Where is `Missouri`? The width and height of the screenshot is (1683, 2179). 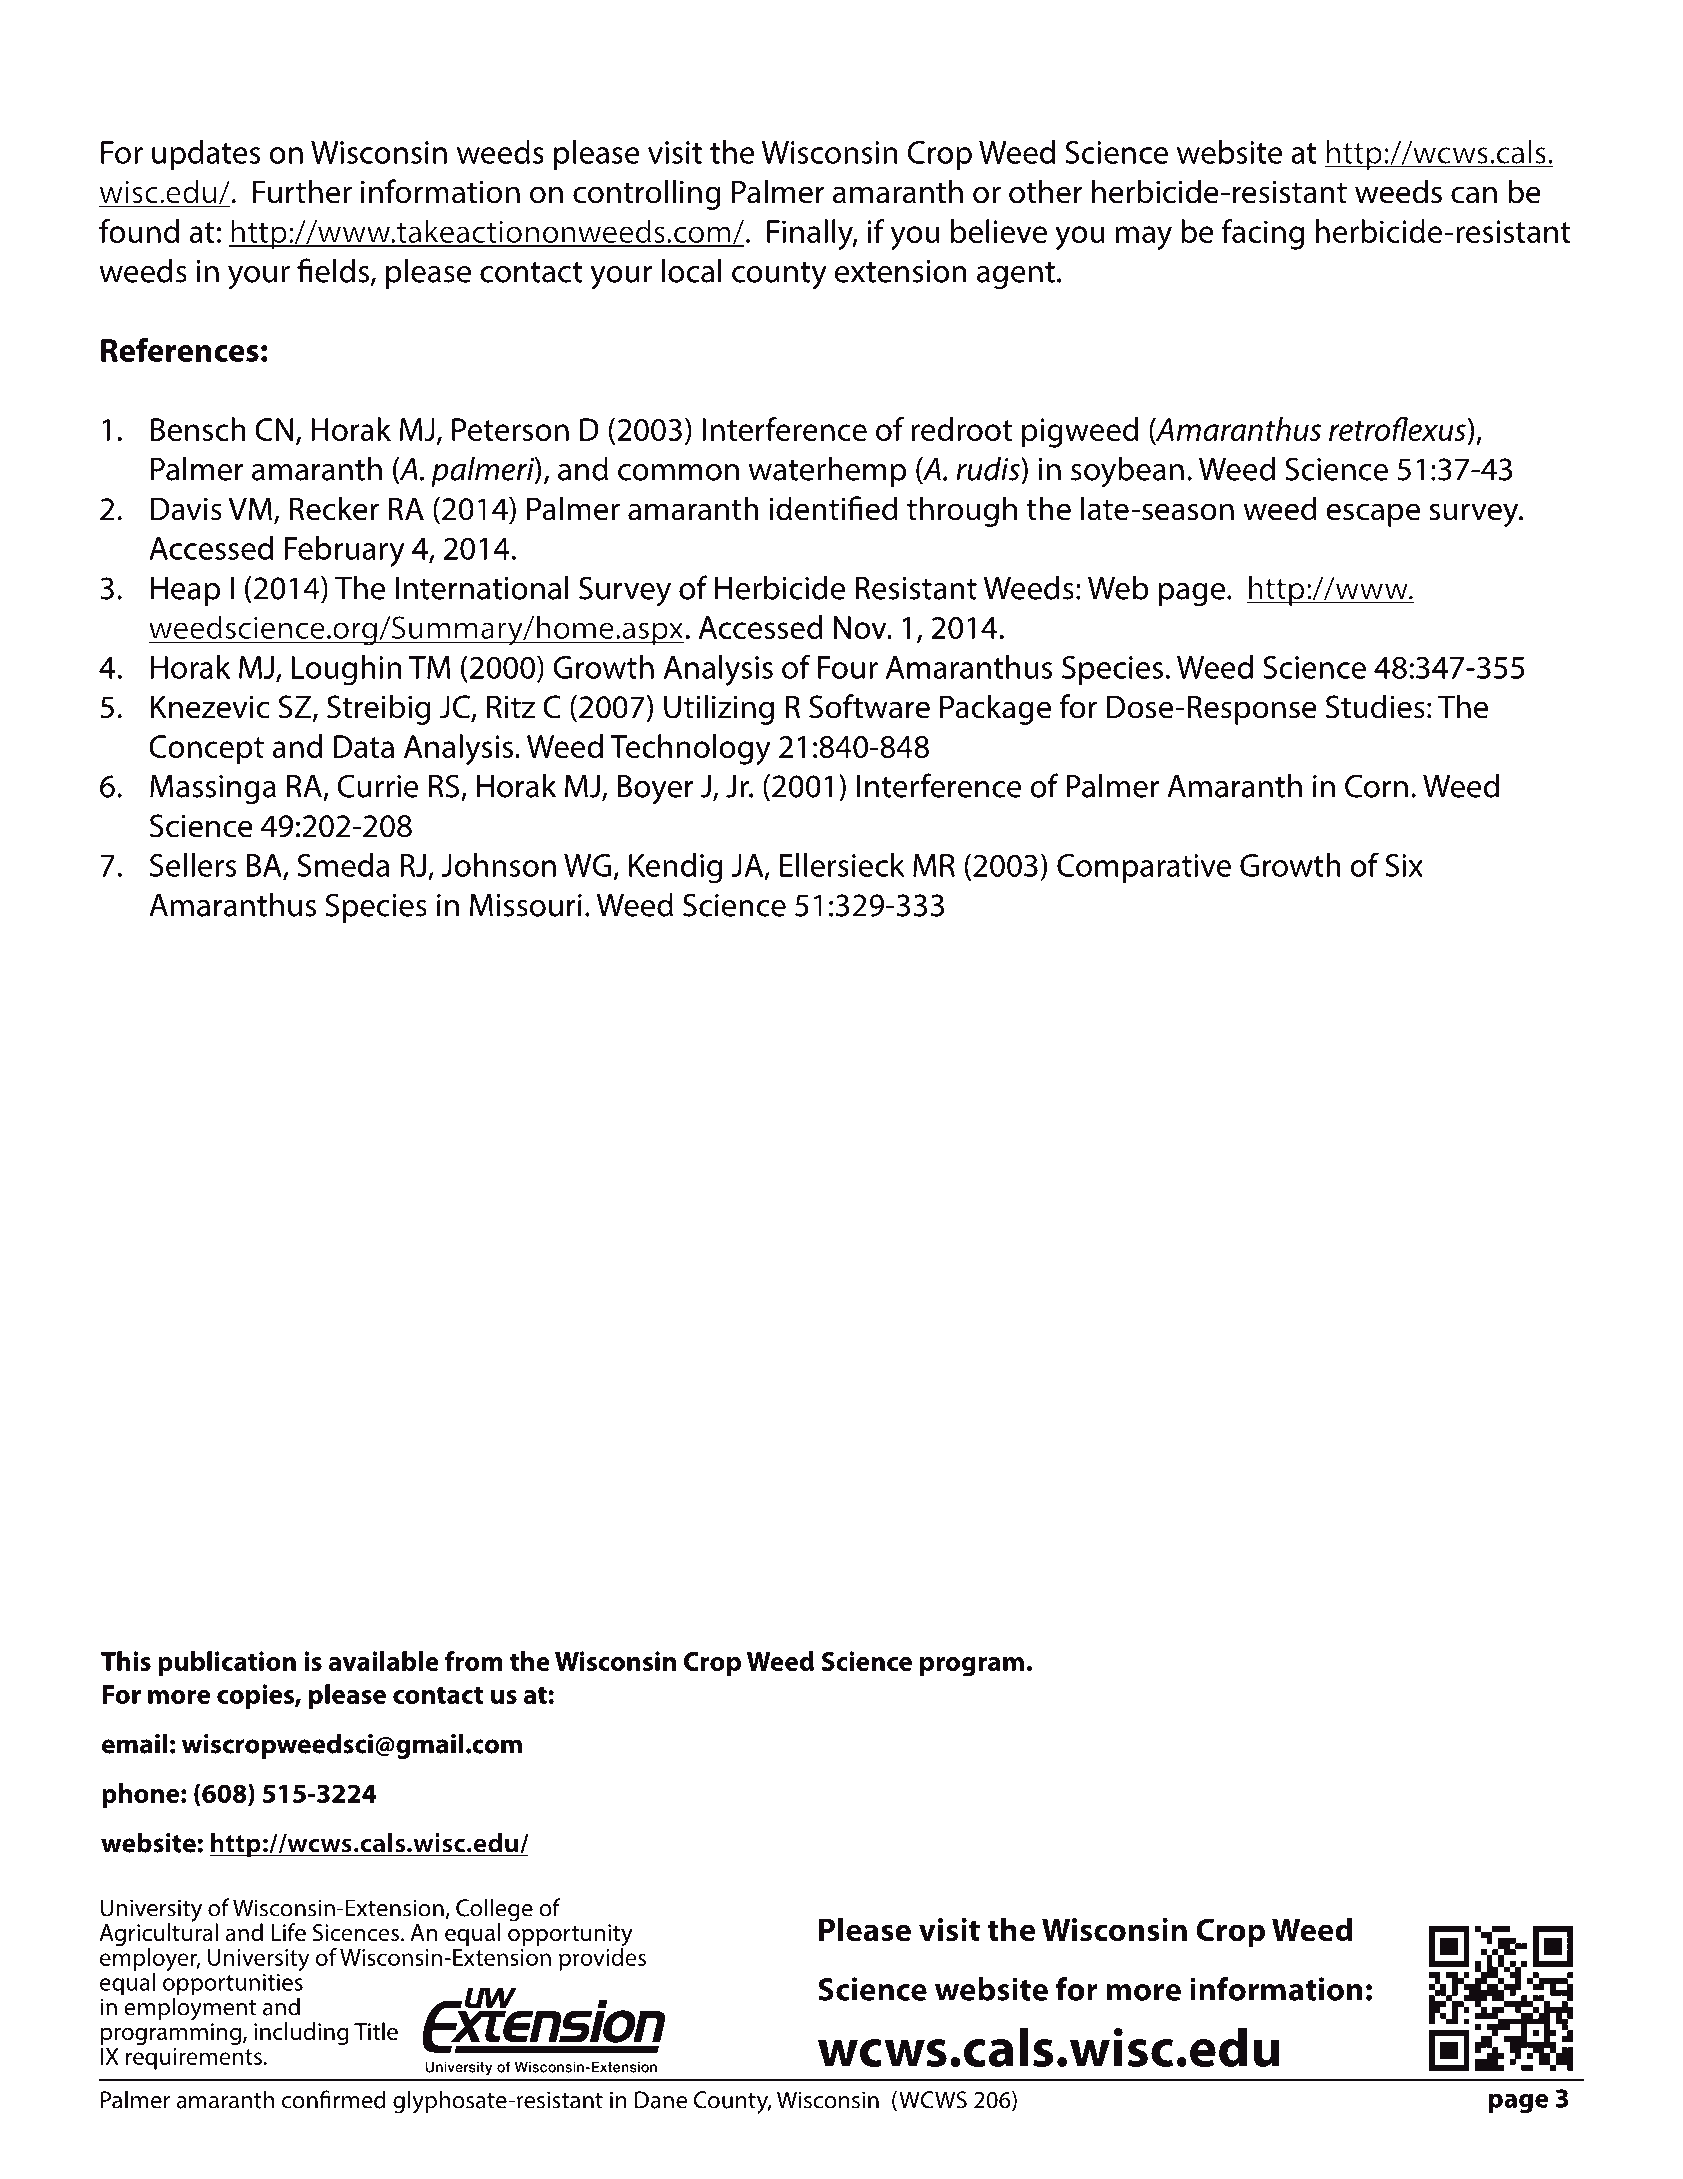 Missouri is located at coordinates (526, 905).
